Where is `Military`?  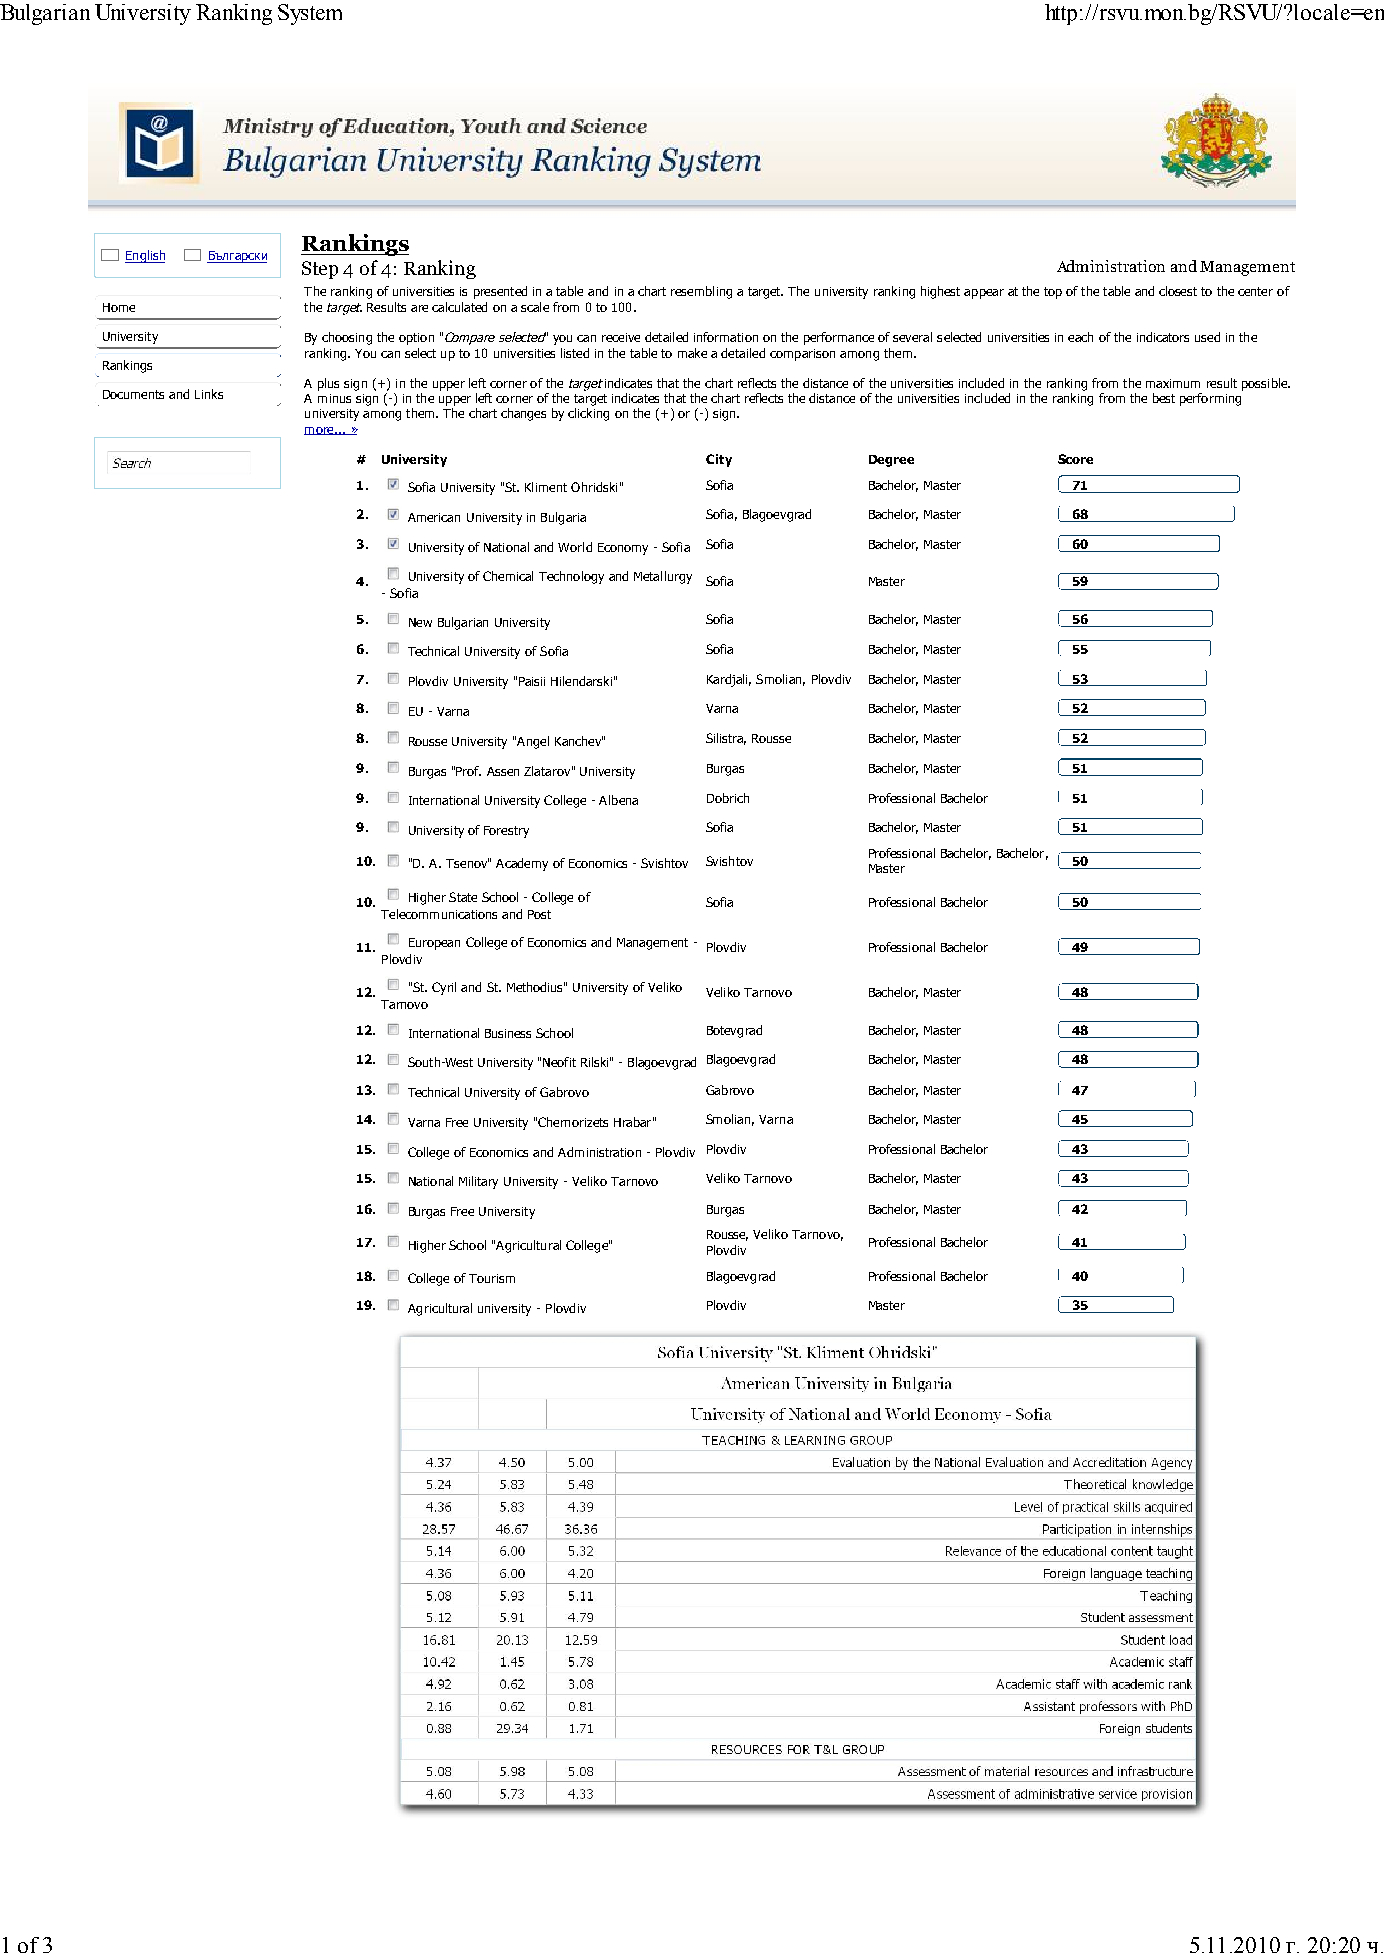 Military is located at coordinates (478, 1182).
